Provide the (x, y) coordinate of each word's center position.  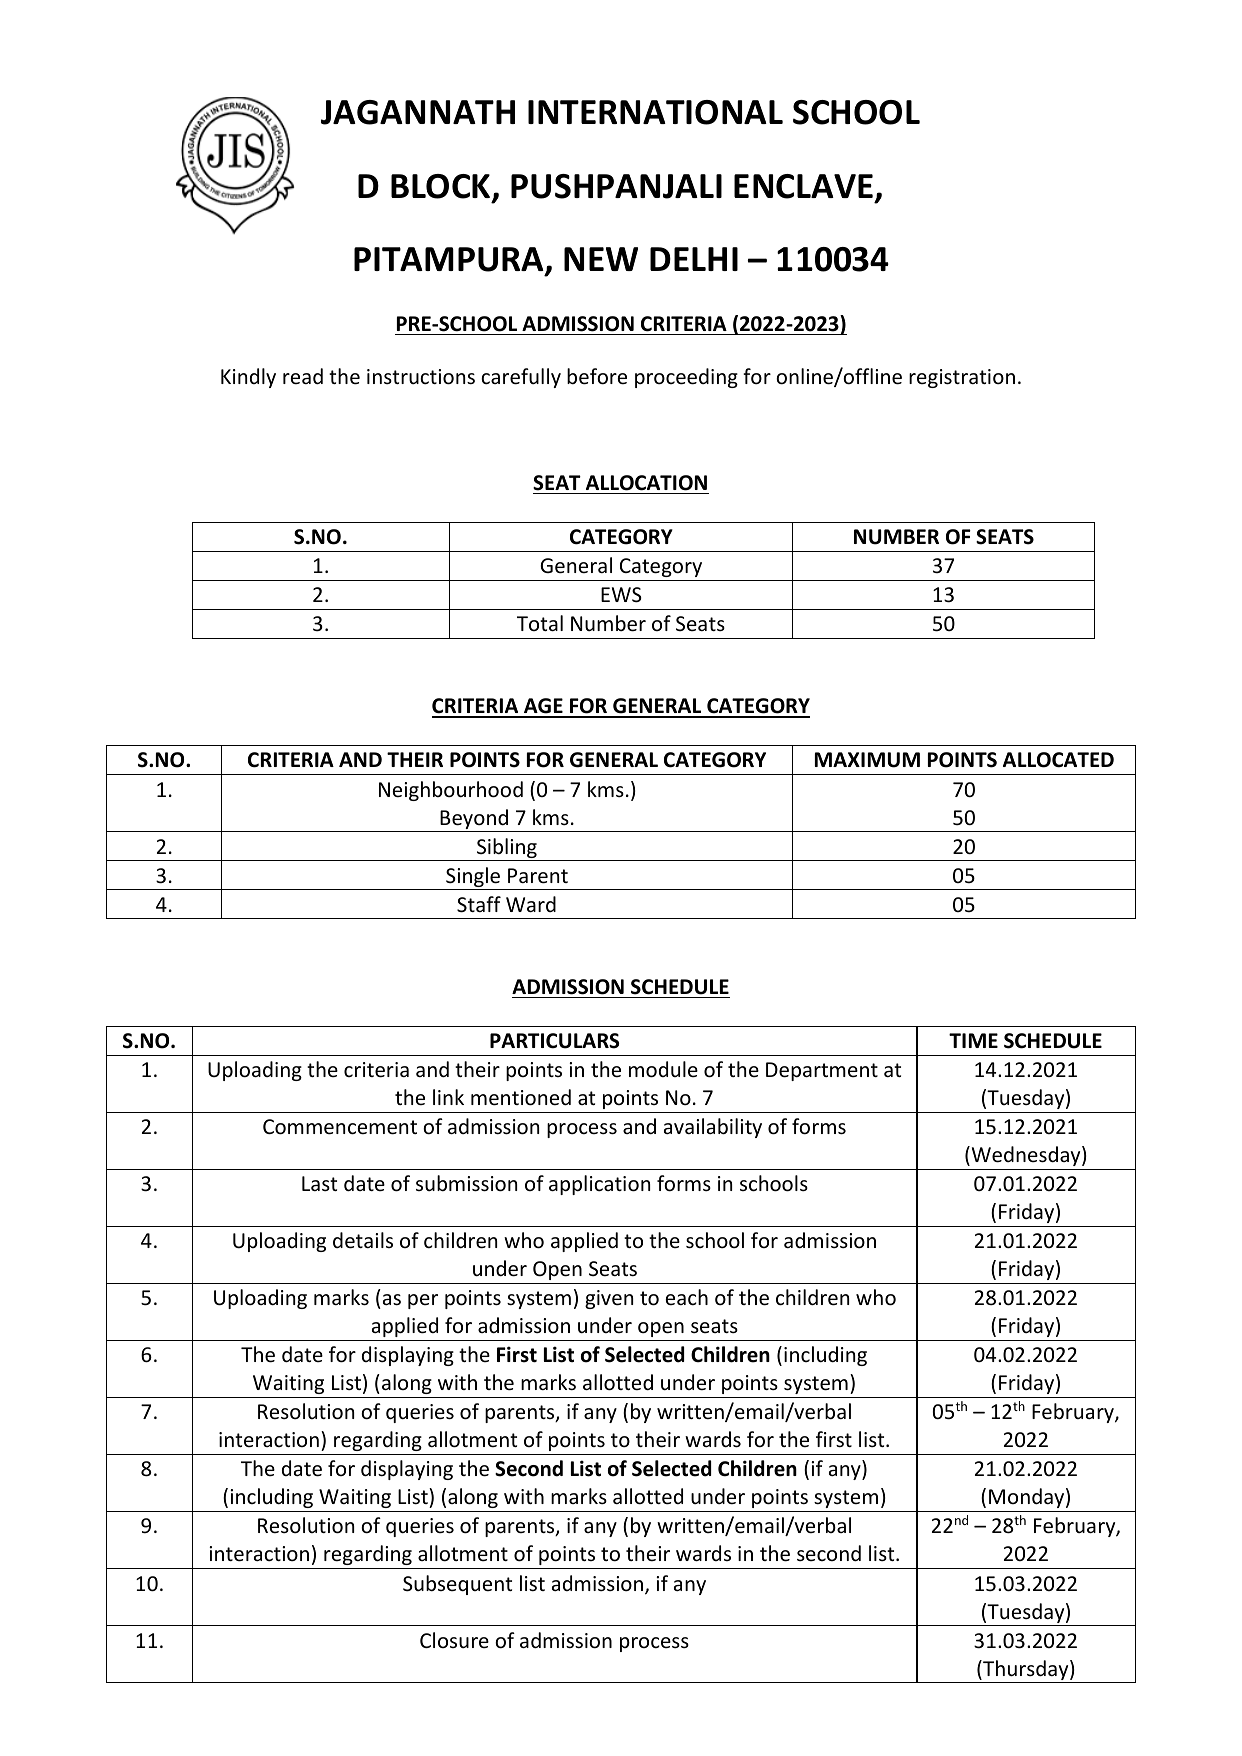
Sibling (507, 849)
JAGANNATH (418, 112)
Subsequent (457, 1585)
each (687, 1297)
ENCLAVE (805, 187)
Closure (454, 1640)
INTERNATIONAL (655, 112)
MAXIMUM (867, 760)
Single (473, 878)
